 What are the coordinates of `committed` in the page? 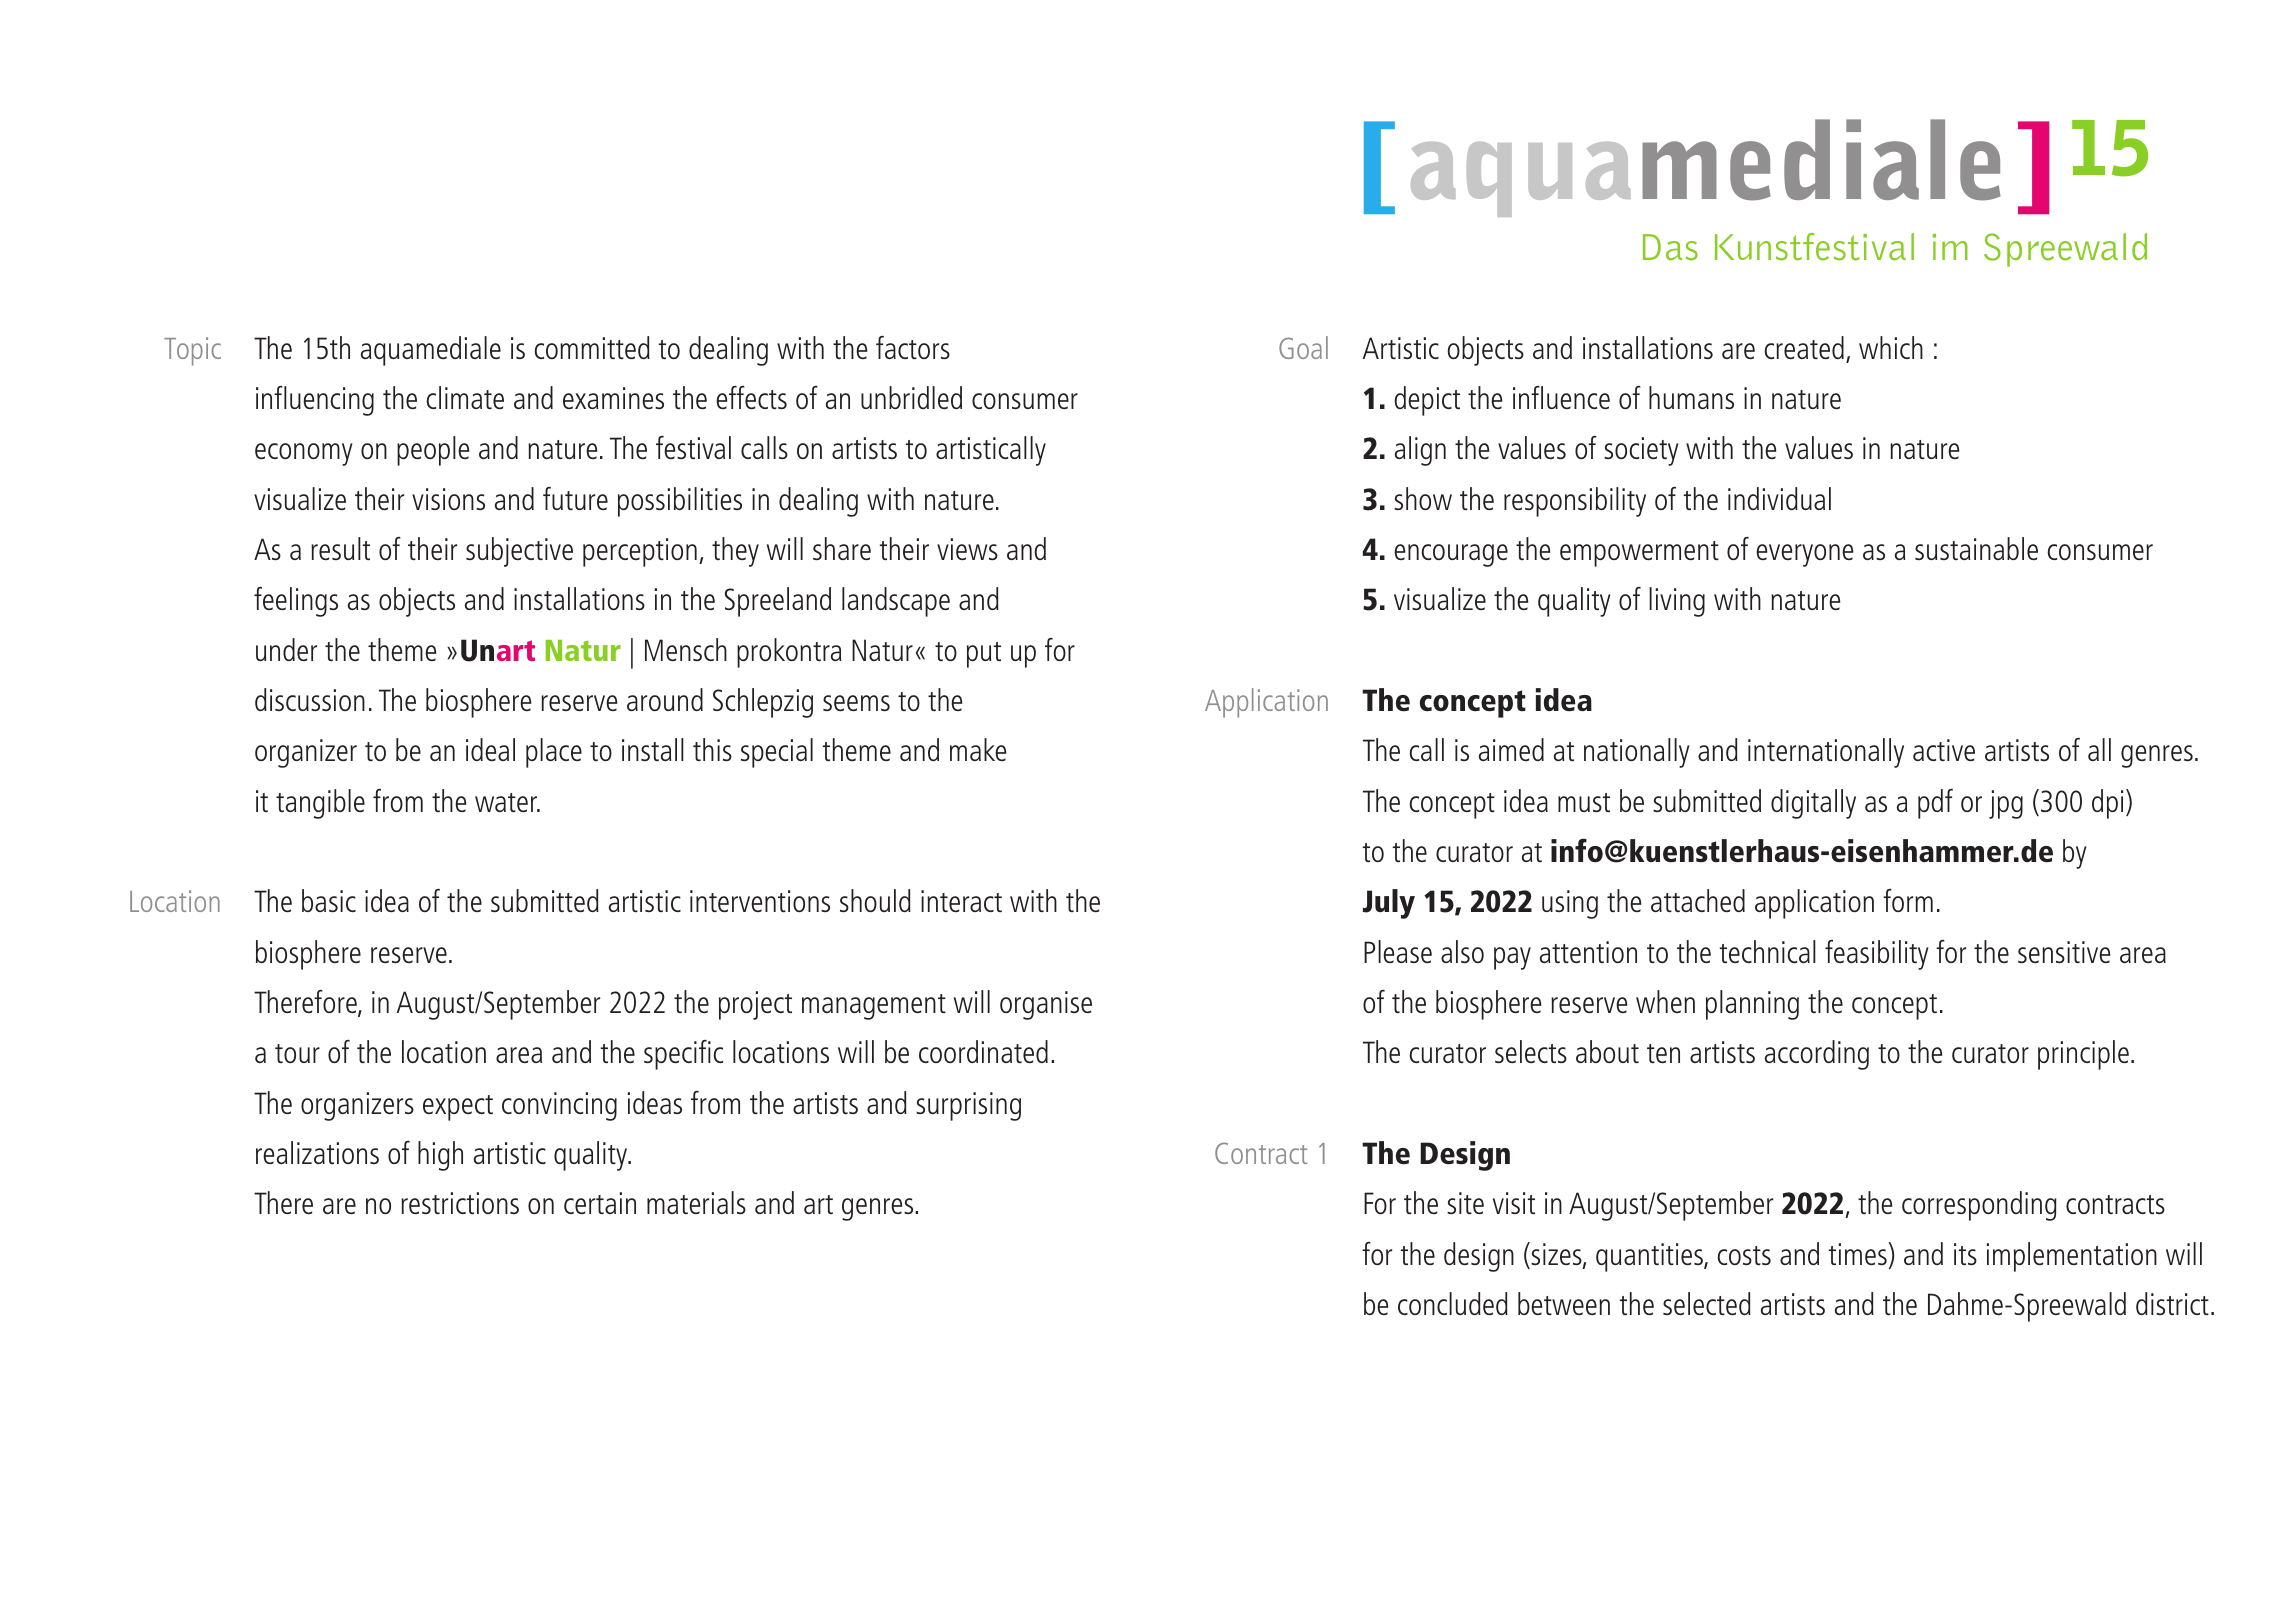 It's located at (592, 347).
